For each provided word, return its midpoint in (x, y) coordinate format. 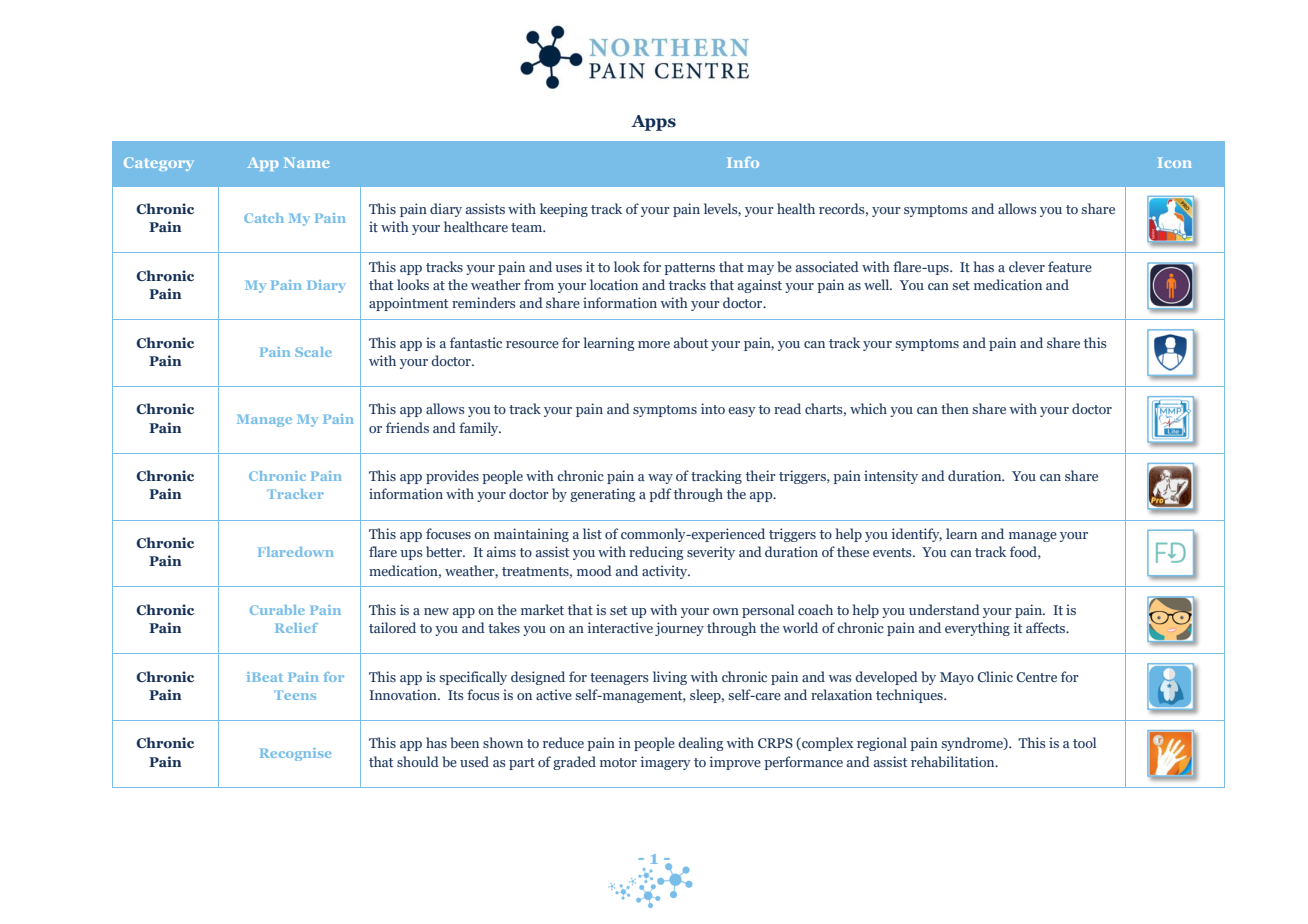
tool (1084, 742)
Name (307, 162)
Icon (1175, 162)
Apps (653, 123)
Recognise (295, 754)
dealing (701, 744)
